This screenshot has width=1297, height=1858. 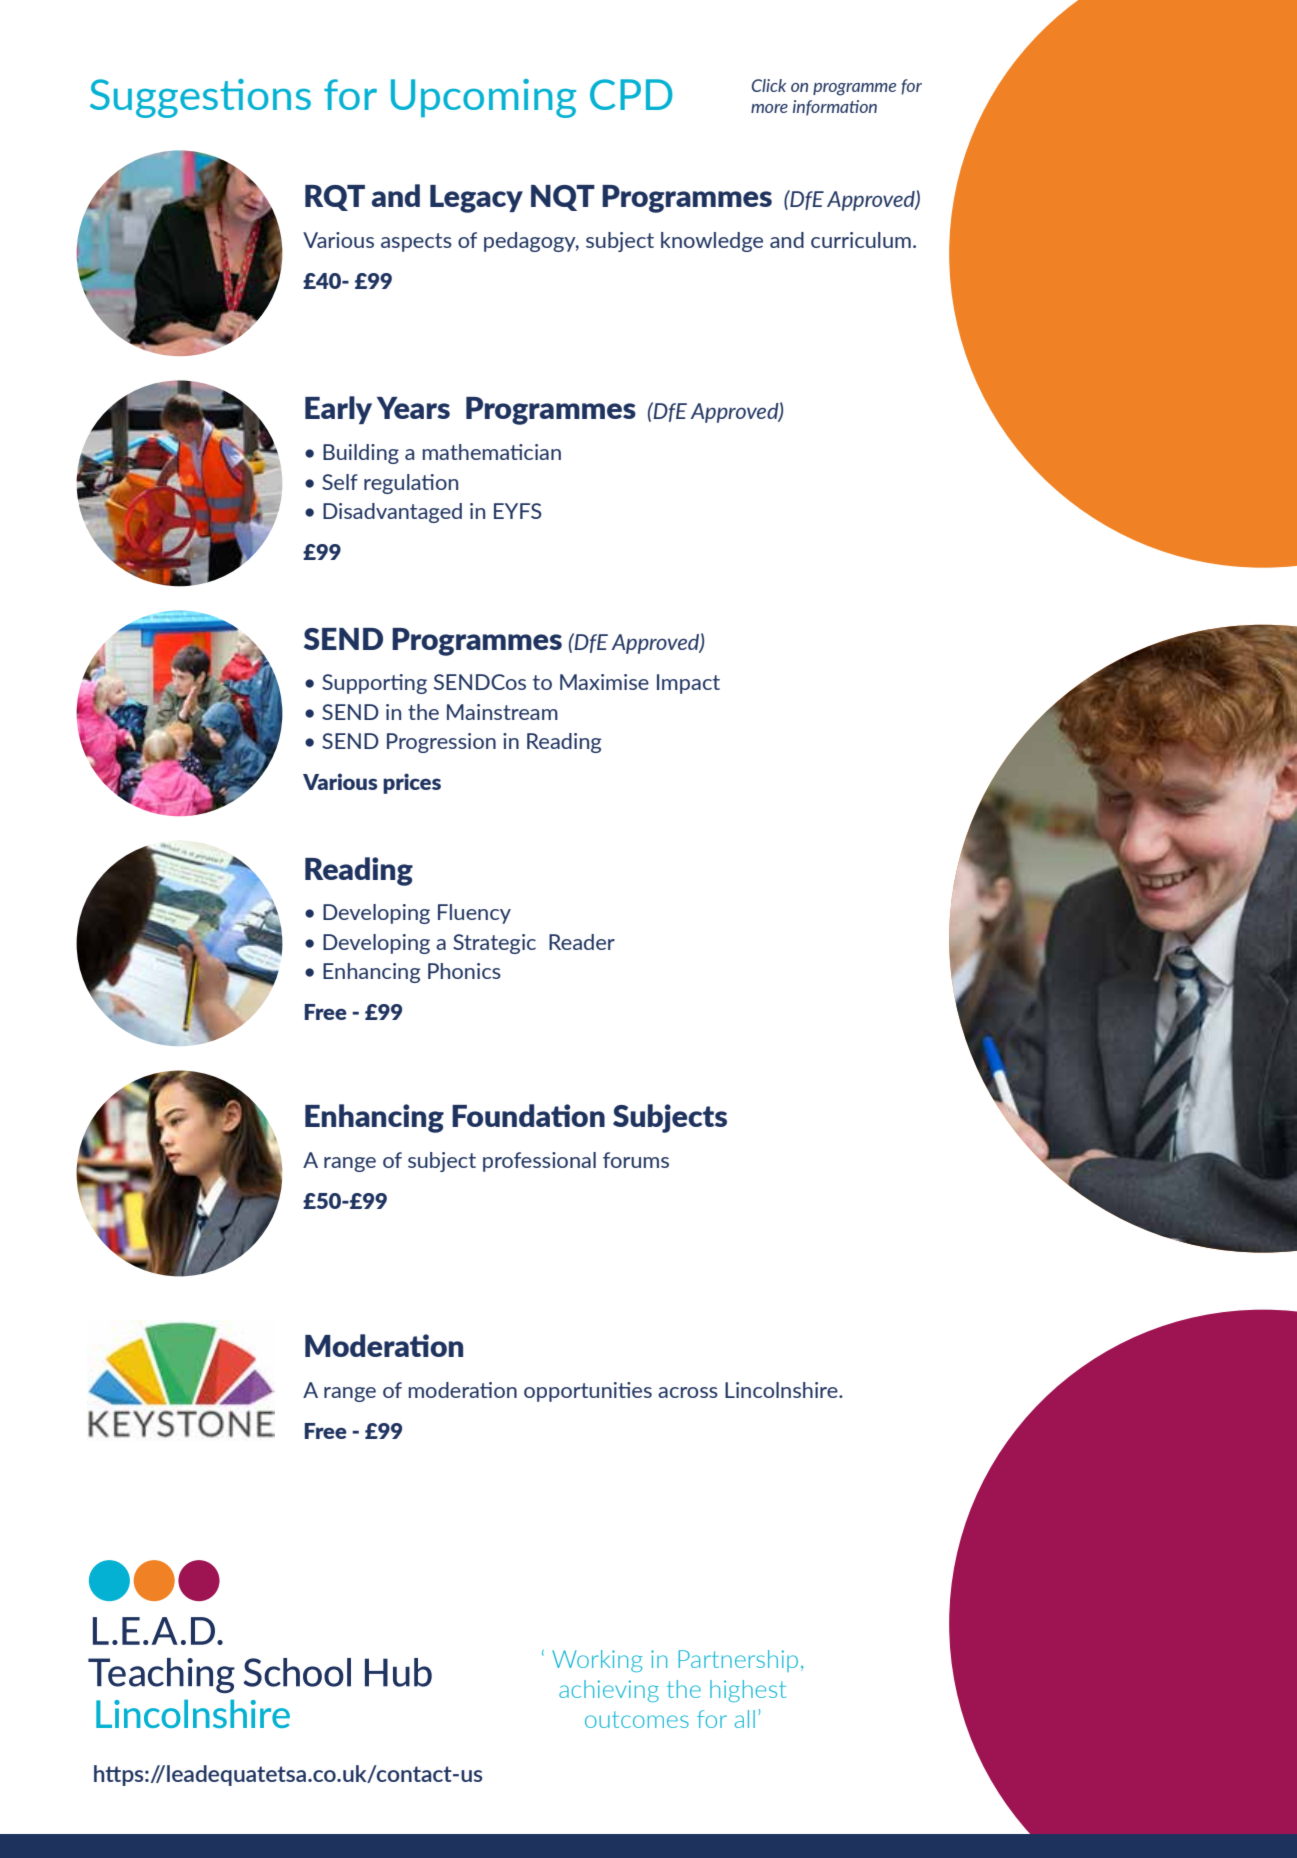 I want to click on Strategic, so click(x=494, y=944).
